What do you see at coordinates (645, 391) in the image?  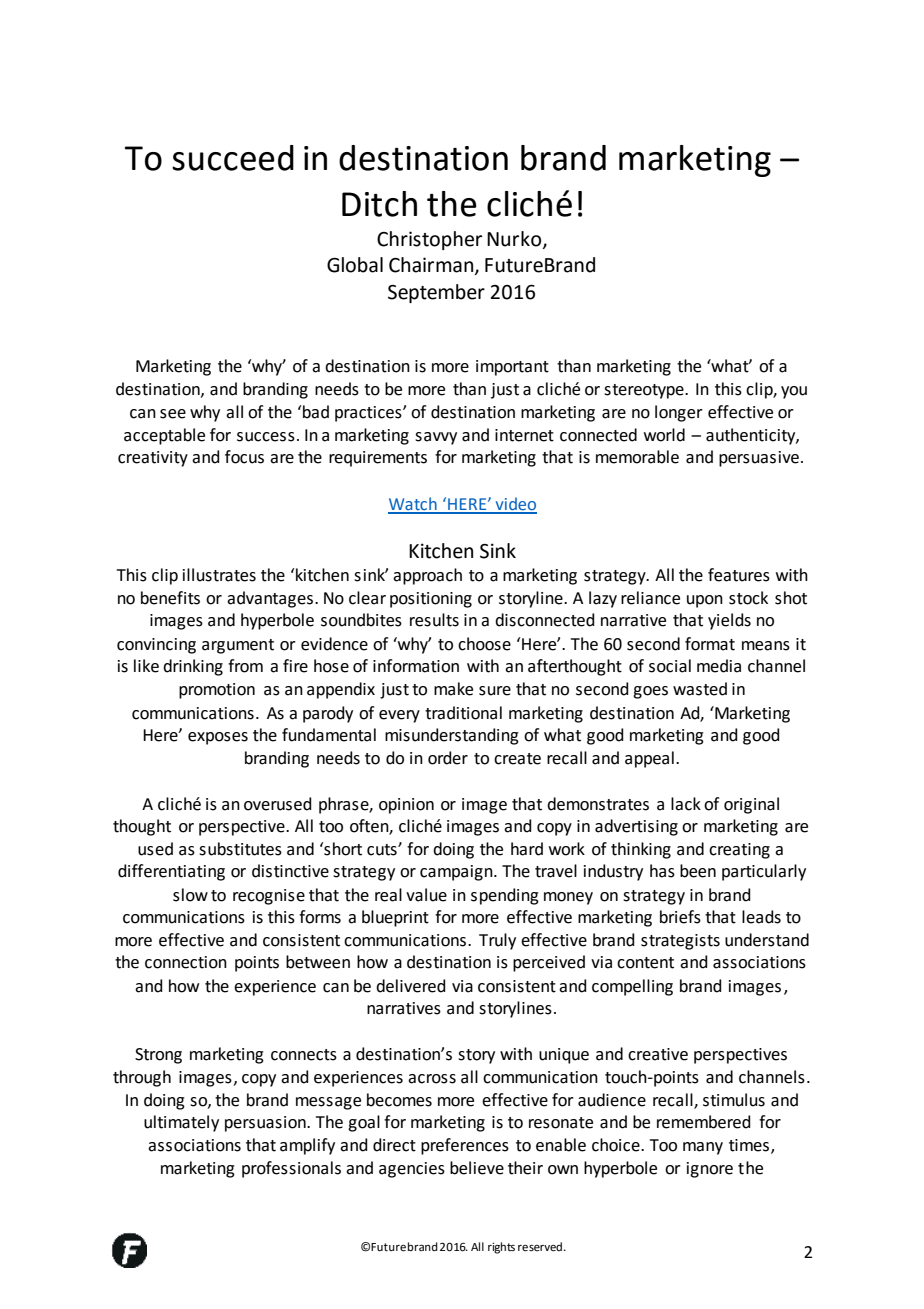 I see `stereotype` at bounding box center [645, 391].
